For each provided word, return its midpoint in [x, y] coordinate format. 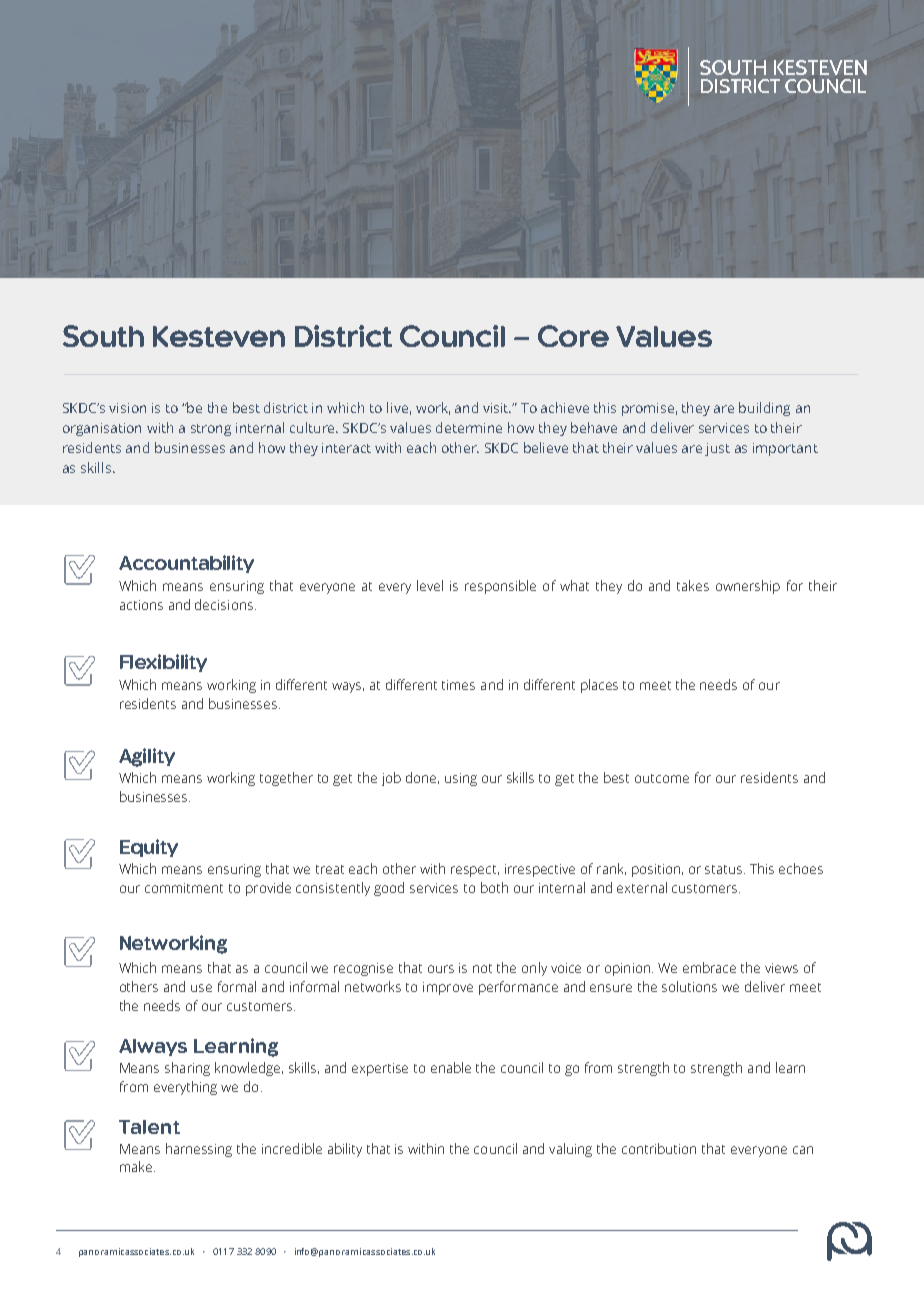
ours [441, 969]
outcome [662, 778]
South [103, 336]
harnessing [199, 1150]
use [201, 988]
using [461, 779]
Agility [147, 757]
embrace [709, 967]
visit [497, 408]
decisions [224, 604]
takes [693, 585]
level [430, 585]
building [764, 409]
